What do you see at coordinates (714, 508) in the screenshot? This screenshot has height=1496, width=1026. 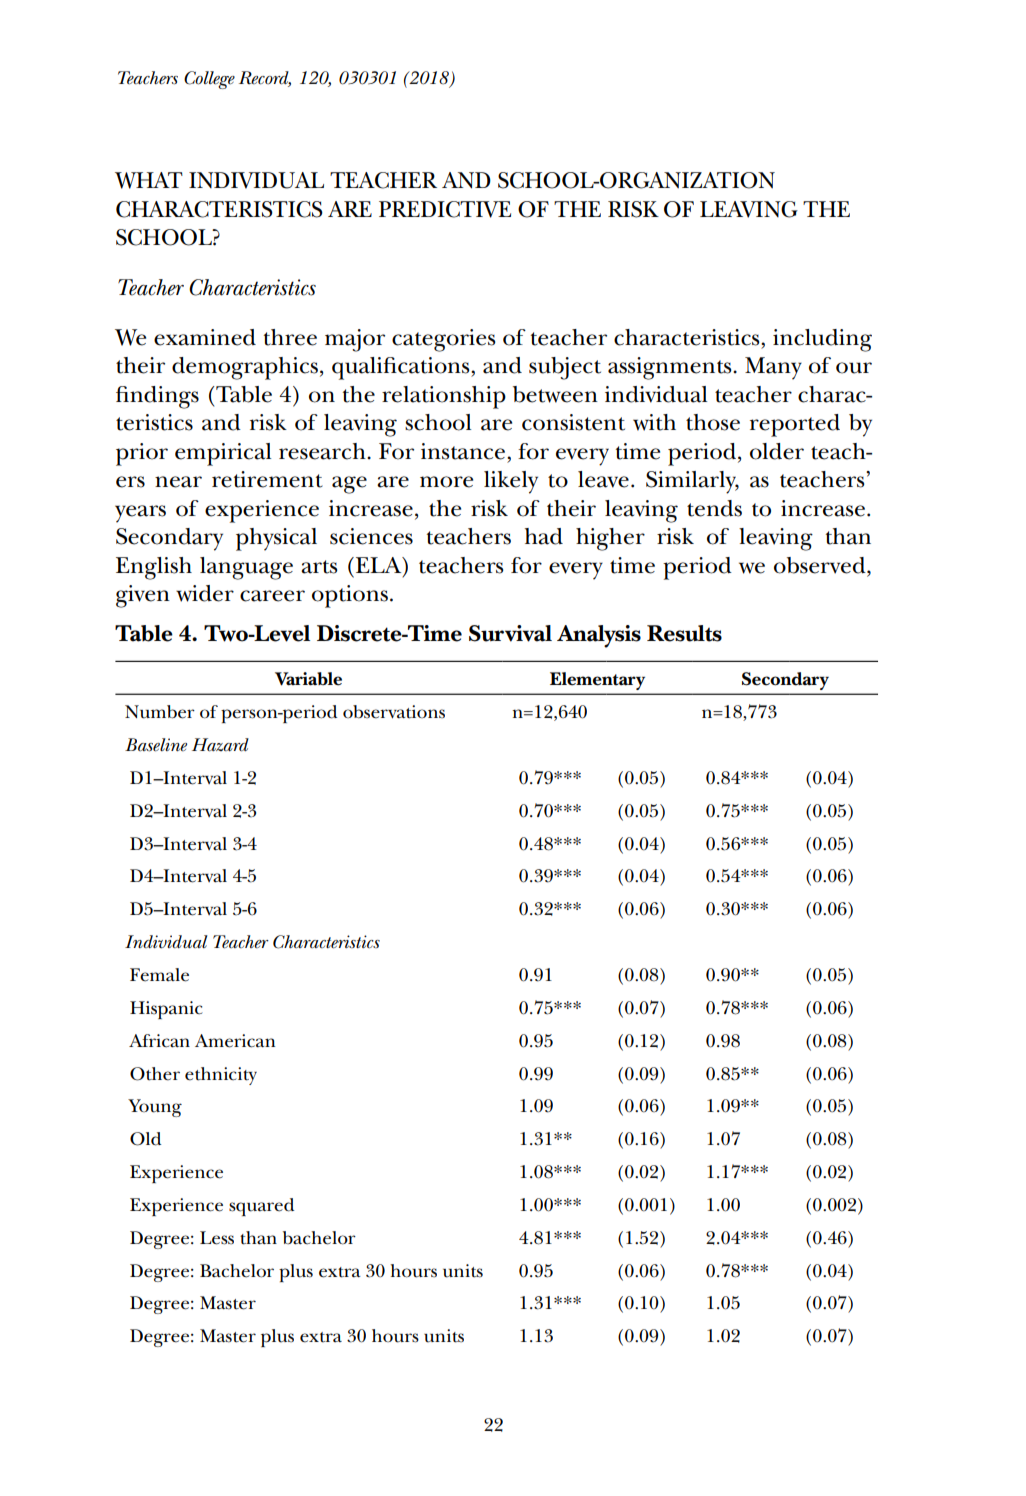 I see `tends` at bounding box center [714, 508].
